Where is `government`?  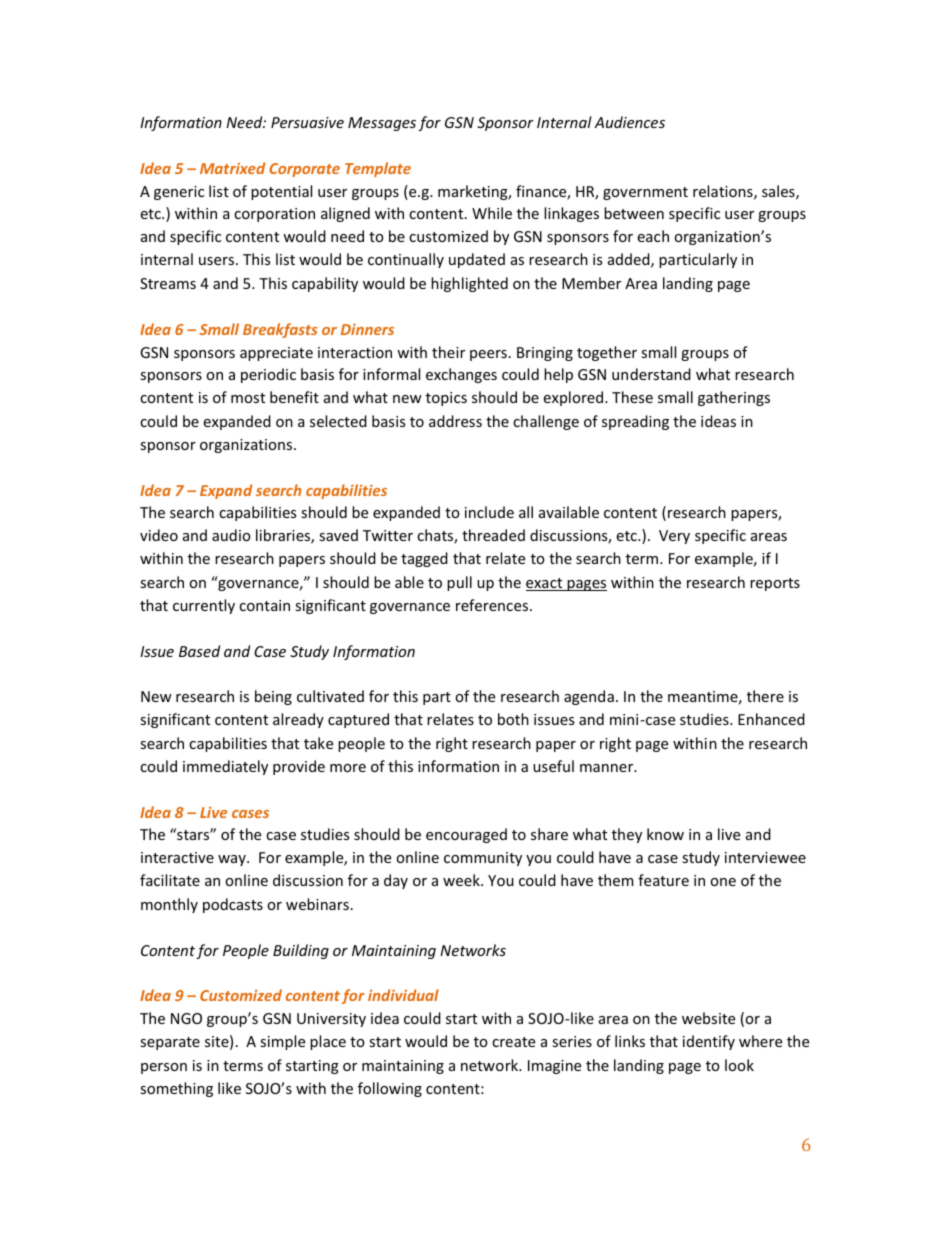
government is located at coordinates (645, 193).
